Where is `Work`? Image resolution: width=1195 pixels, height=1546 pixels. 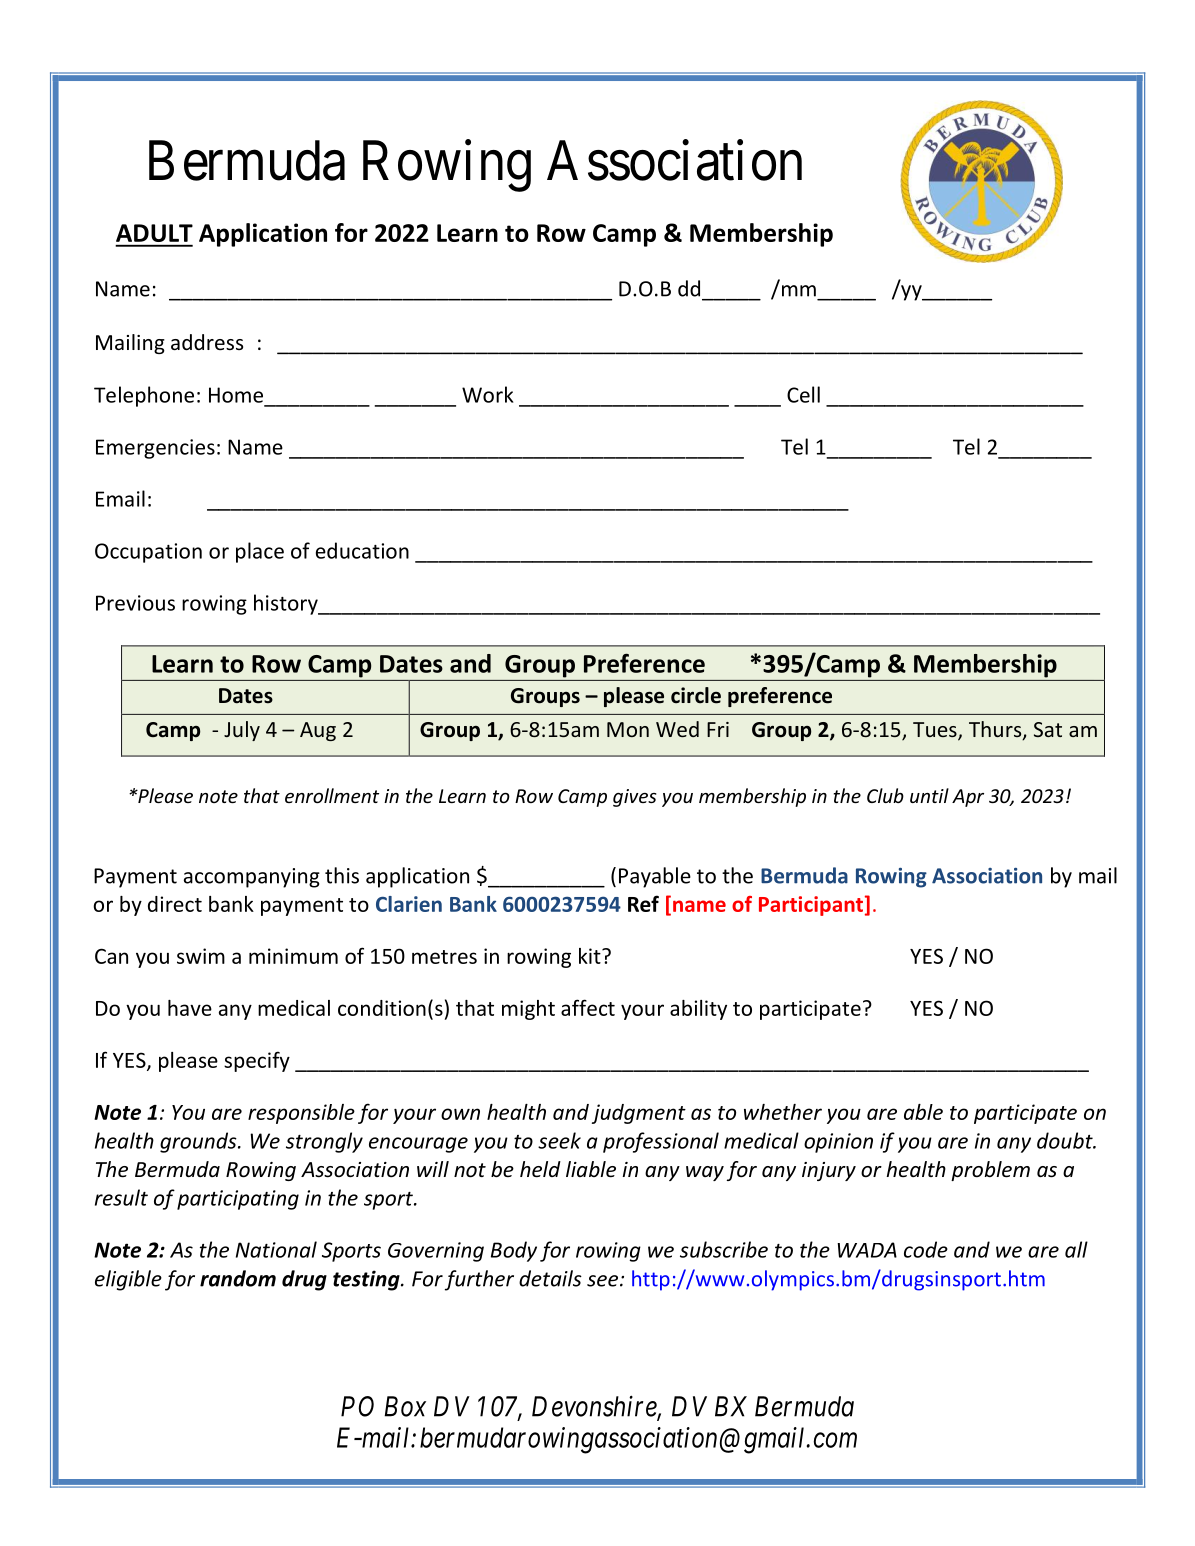
Work is located at coordinates (488, 394).
